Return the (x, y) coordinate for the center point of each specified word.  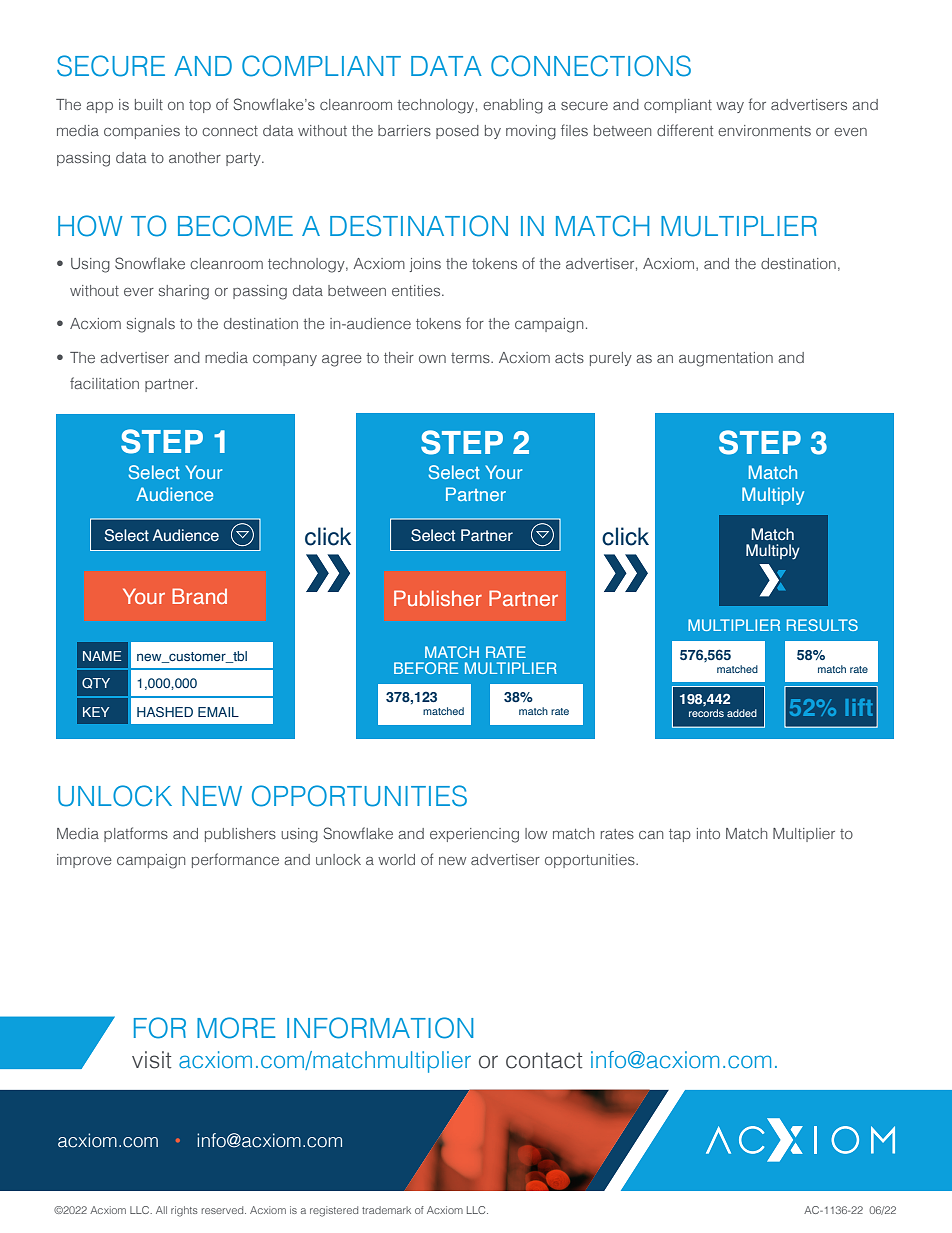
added (742, 713)
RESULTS (822, 625)
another (195, 157)
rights (184, 1211)
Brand (199, 596)
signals (151, 325)
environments (764, 130)
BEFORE (426, 668)
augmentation (726, 359)
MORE (236, 1028)
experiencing (474, 835)
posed (457, 132)
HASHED (165, 712)
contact (544, 1060)
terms (471, 358)
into (708, 833)
